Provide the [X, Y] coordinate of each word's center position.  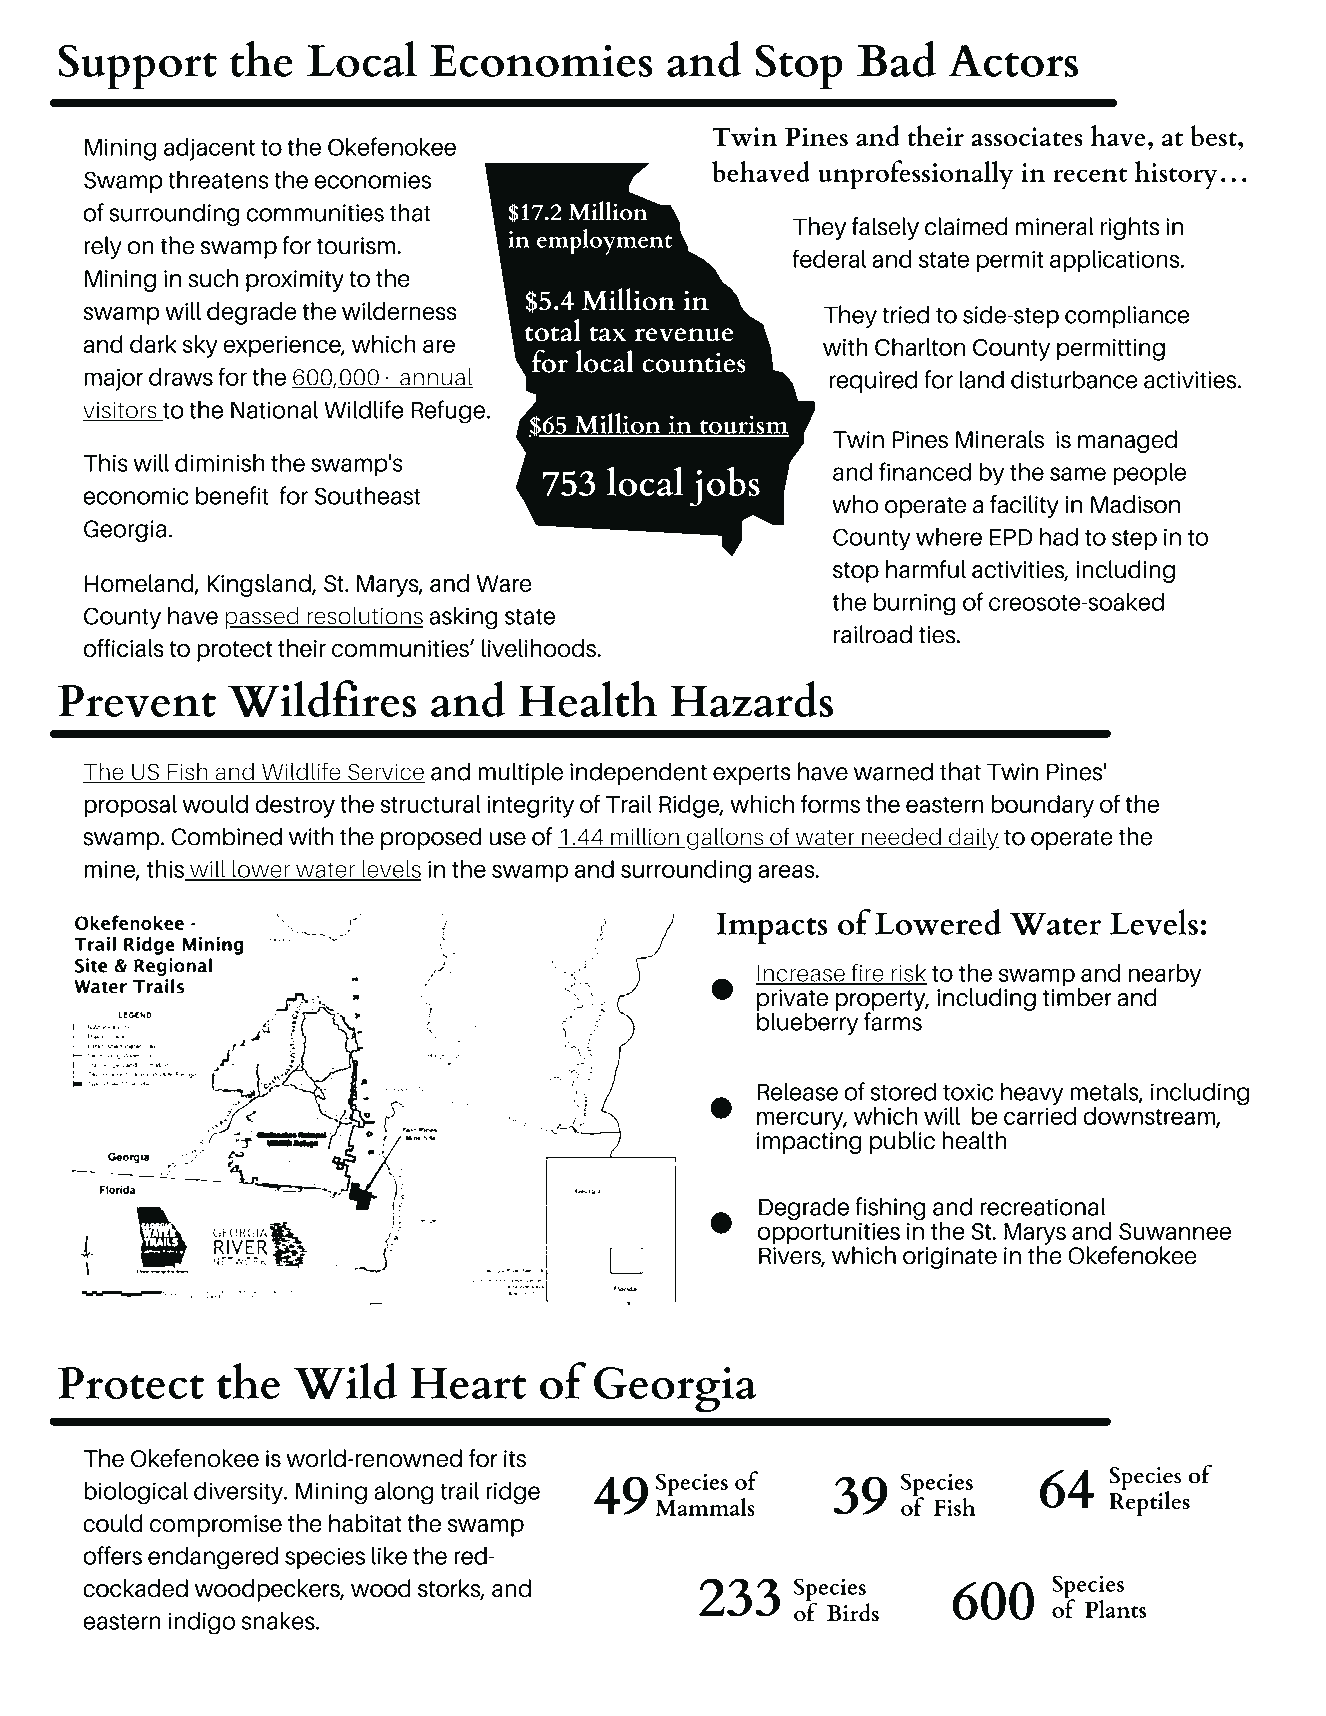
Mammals [705, 1505]
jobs [724, 486]
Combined [226, 836]
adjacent [209, 149]
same [1078, 474]
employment [604, 242]
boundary [1042, 806]
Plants [1115, 1608]
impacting [809, 1143]
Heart [468, 1383]
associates [1027, 137]
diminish [219, 462]
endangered [213, 1558]
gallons [725, 838]
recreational [1043, 1206]
